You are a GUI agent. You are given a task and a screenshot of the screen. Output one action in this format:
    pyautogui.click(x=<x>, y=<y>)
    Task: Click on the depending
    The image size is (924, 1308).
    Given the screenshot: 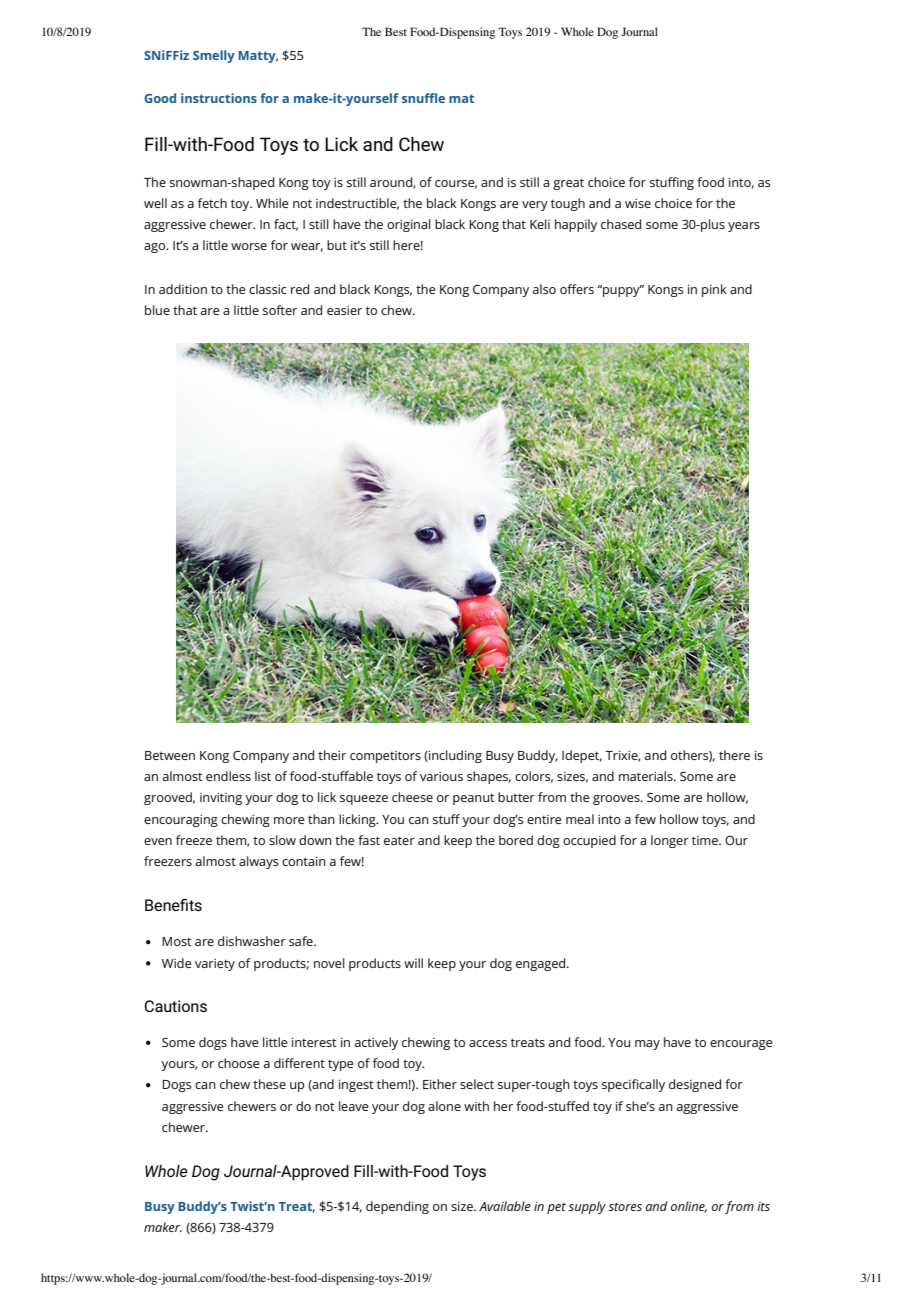 What is the action you would take?
    pyautogui.click(x=397, y=1207)
